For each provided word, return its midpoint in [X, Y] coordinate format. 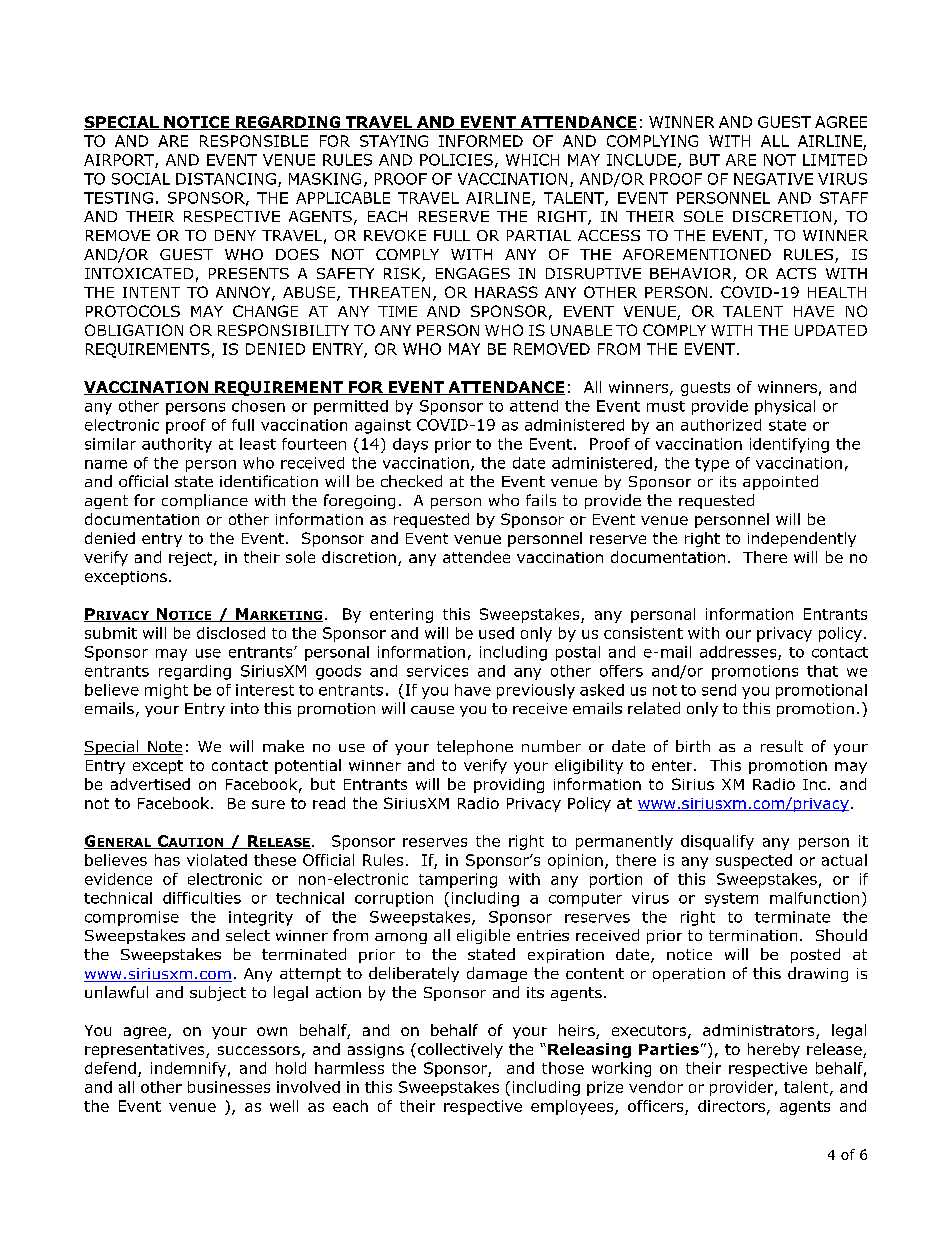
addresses [739, 653]
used [496, 633]
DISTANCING [226, 179]
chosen [258, 406]
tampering [458, 880]
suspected [754, 861]
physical [785, 407]
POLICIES [456, 160]
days [410, 445]
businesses [229, 1087]
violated [217, 860]
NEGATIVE [773, 179]
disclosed [231, 633]
